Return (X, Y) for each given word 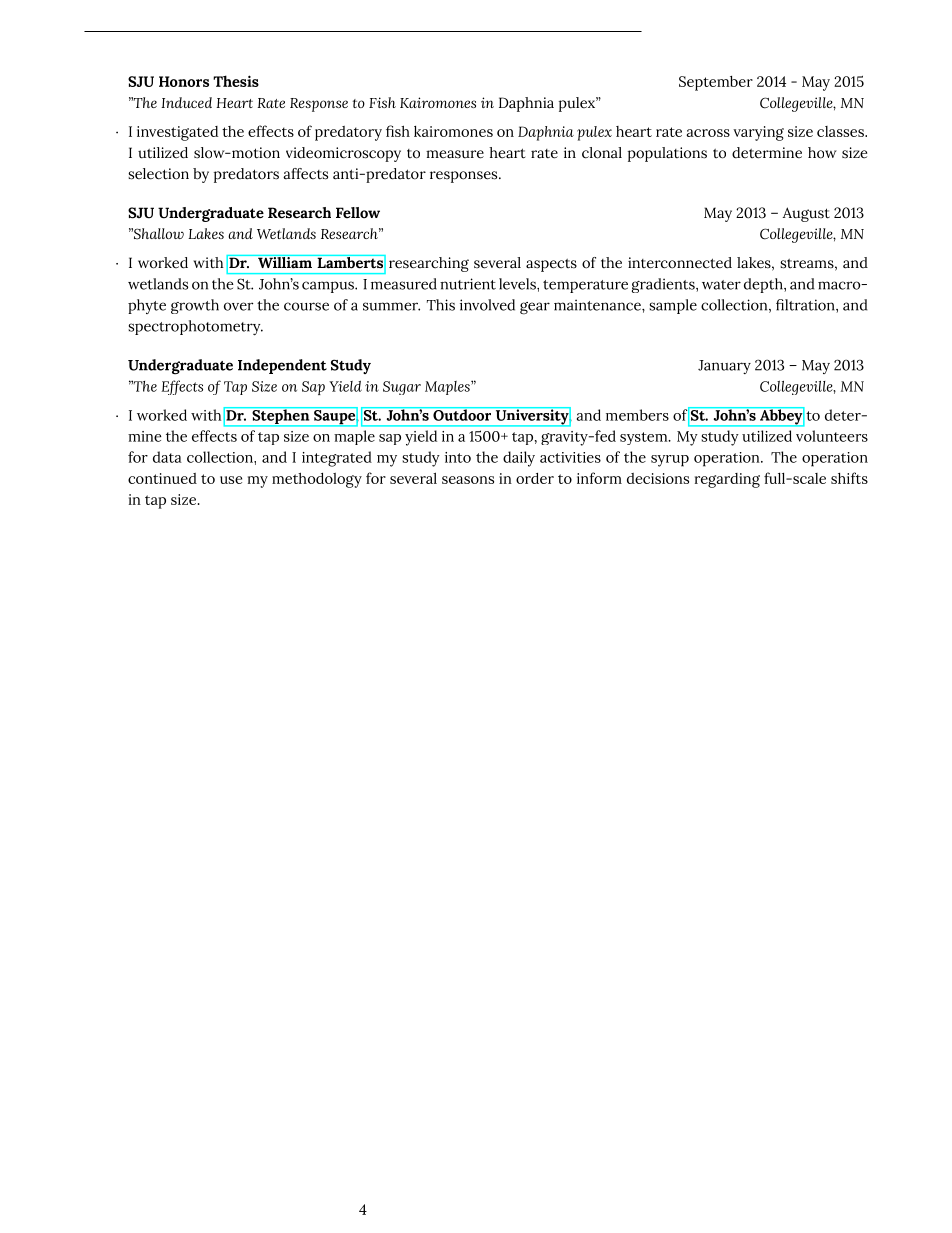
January (724, 367)
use (231, 480)
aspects (551, 265)
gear (535, 308)
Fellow (358, 213)
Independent (282, 366)
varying (758, 133)
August (806, 214)
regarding (727, 480)
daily (519, 459)
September (716, 83)
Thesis (236, 81)
